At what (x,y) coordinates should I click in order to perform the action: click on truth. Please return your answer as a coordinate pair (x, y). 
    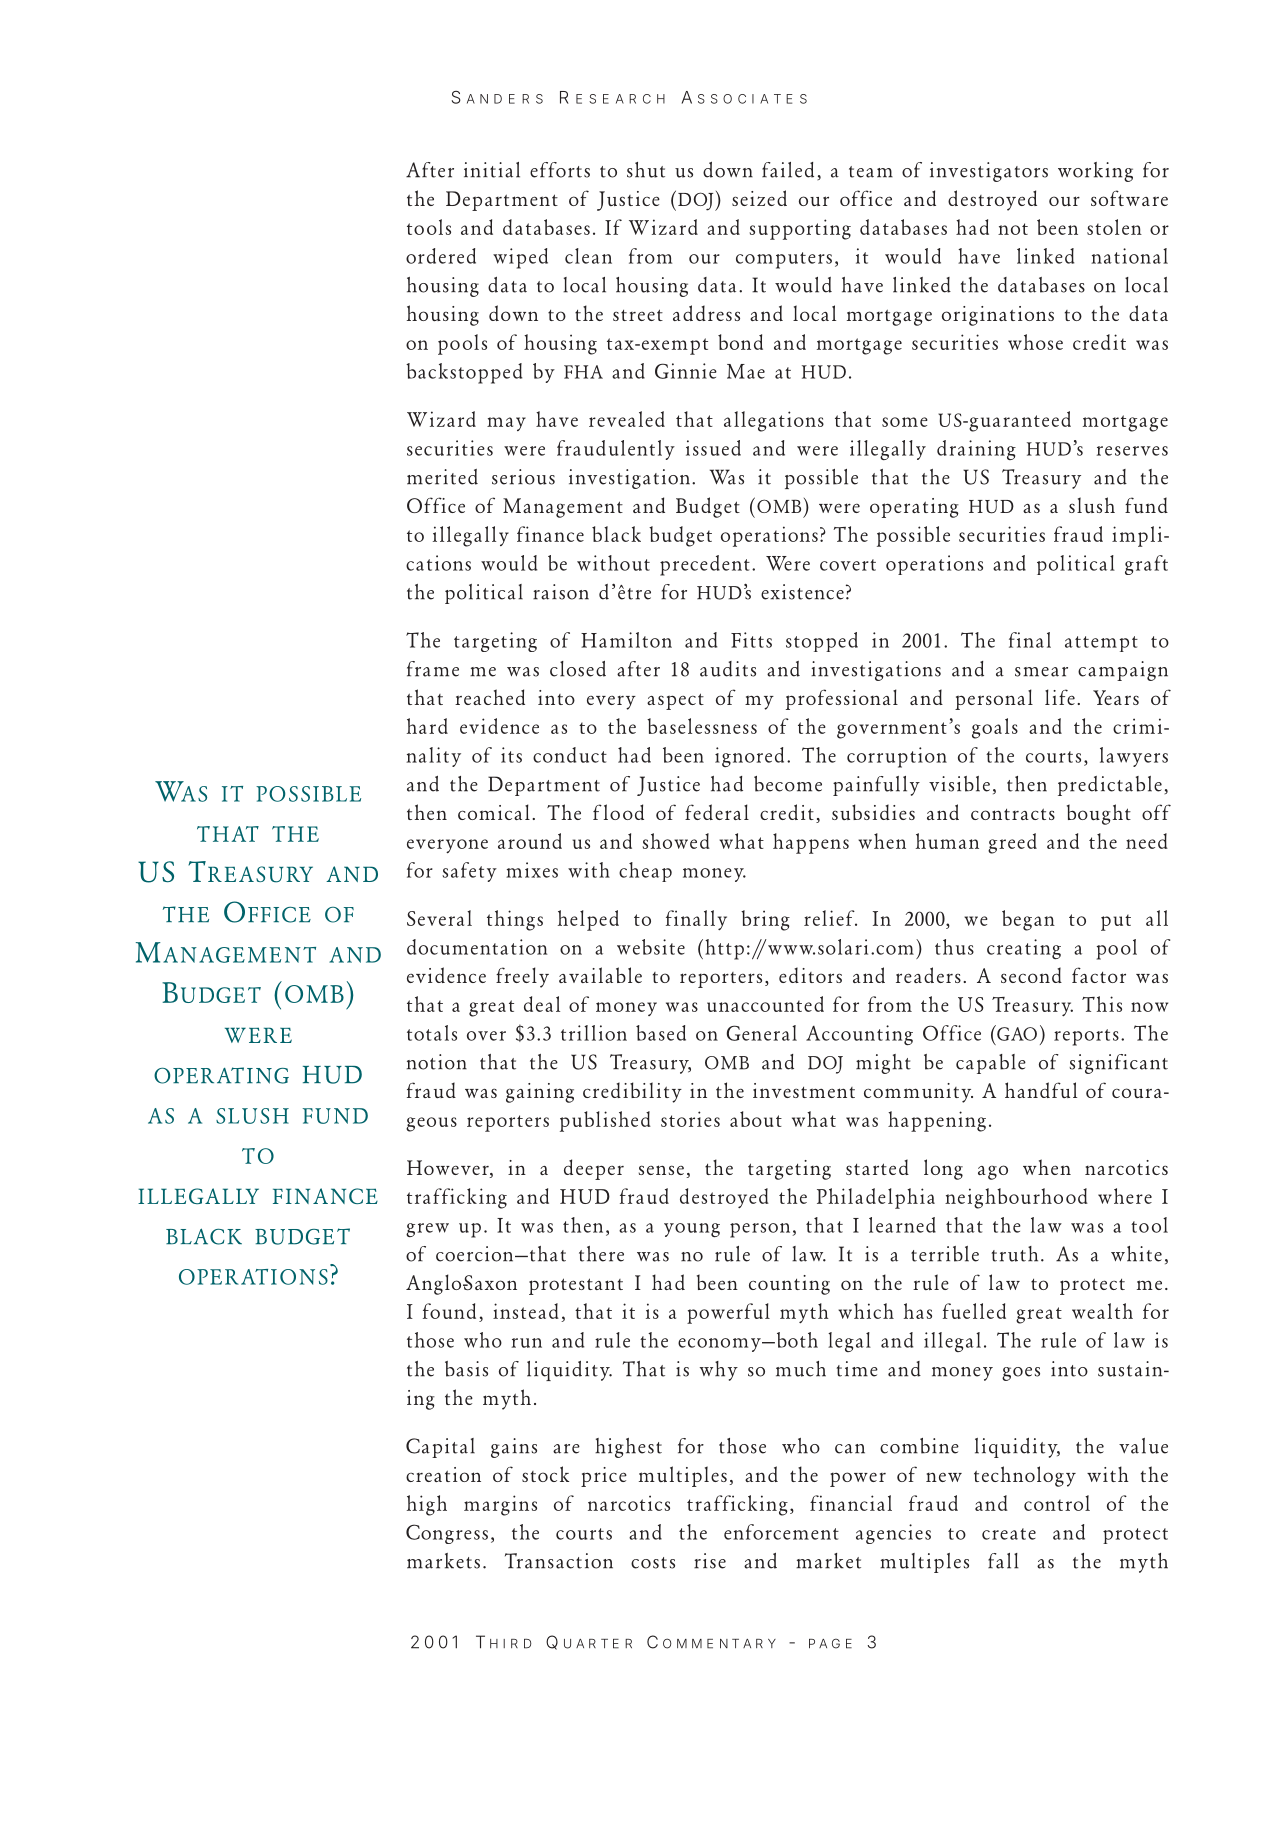
    Looking at the image, I should click on (1015, 1254).
